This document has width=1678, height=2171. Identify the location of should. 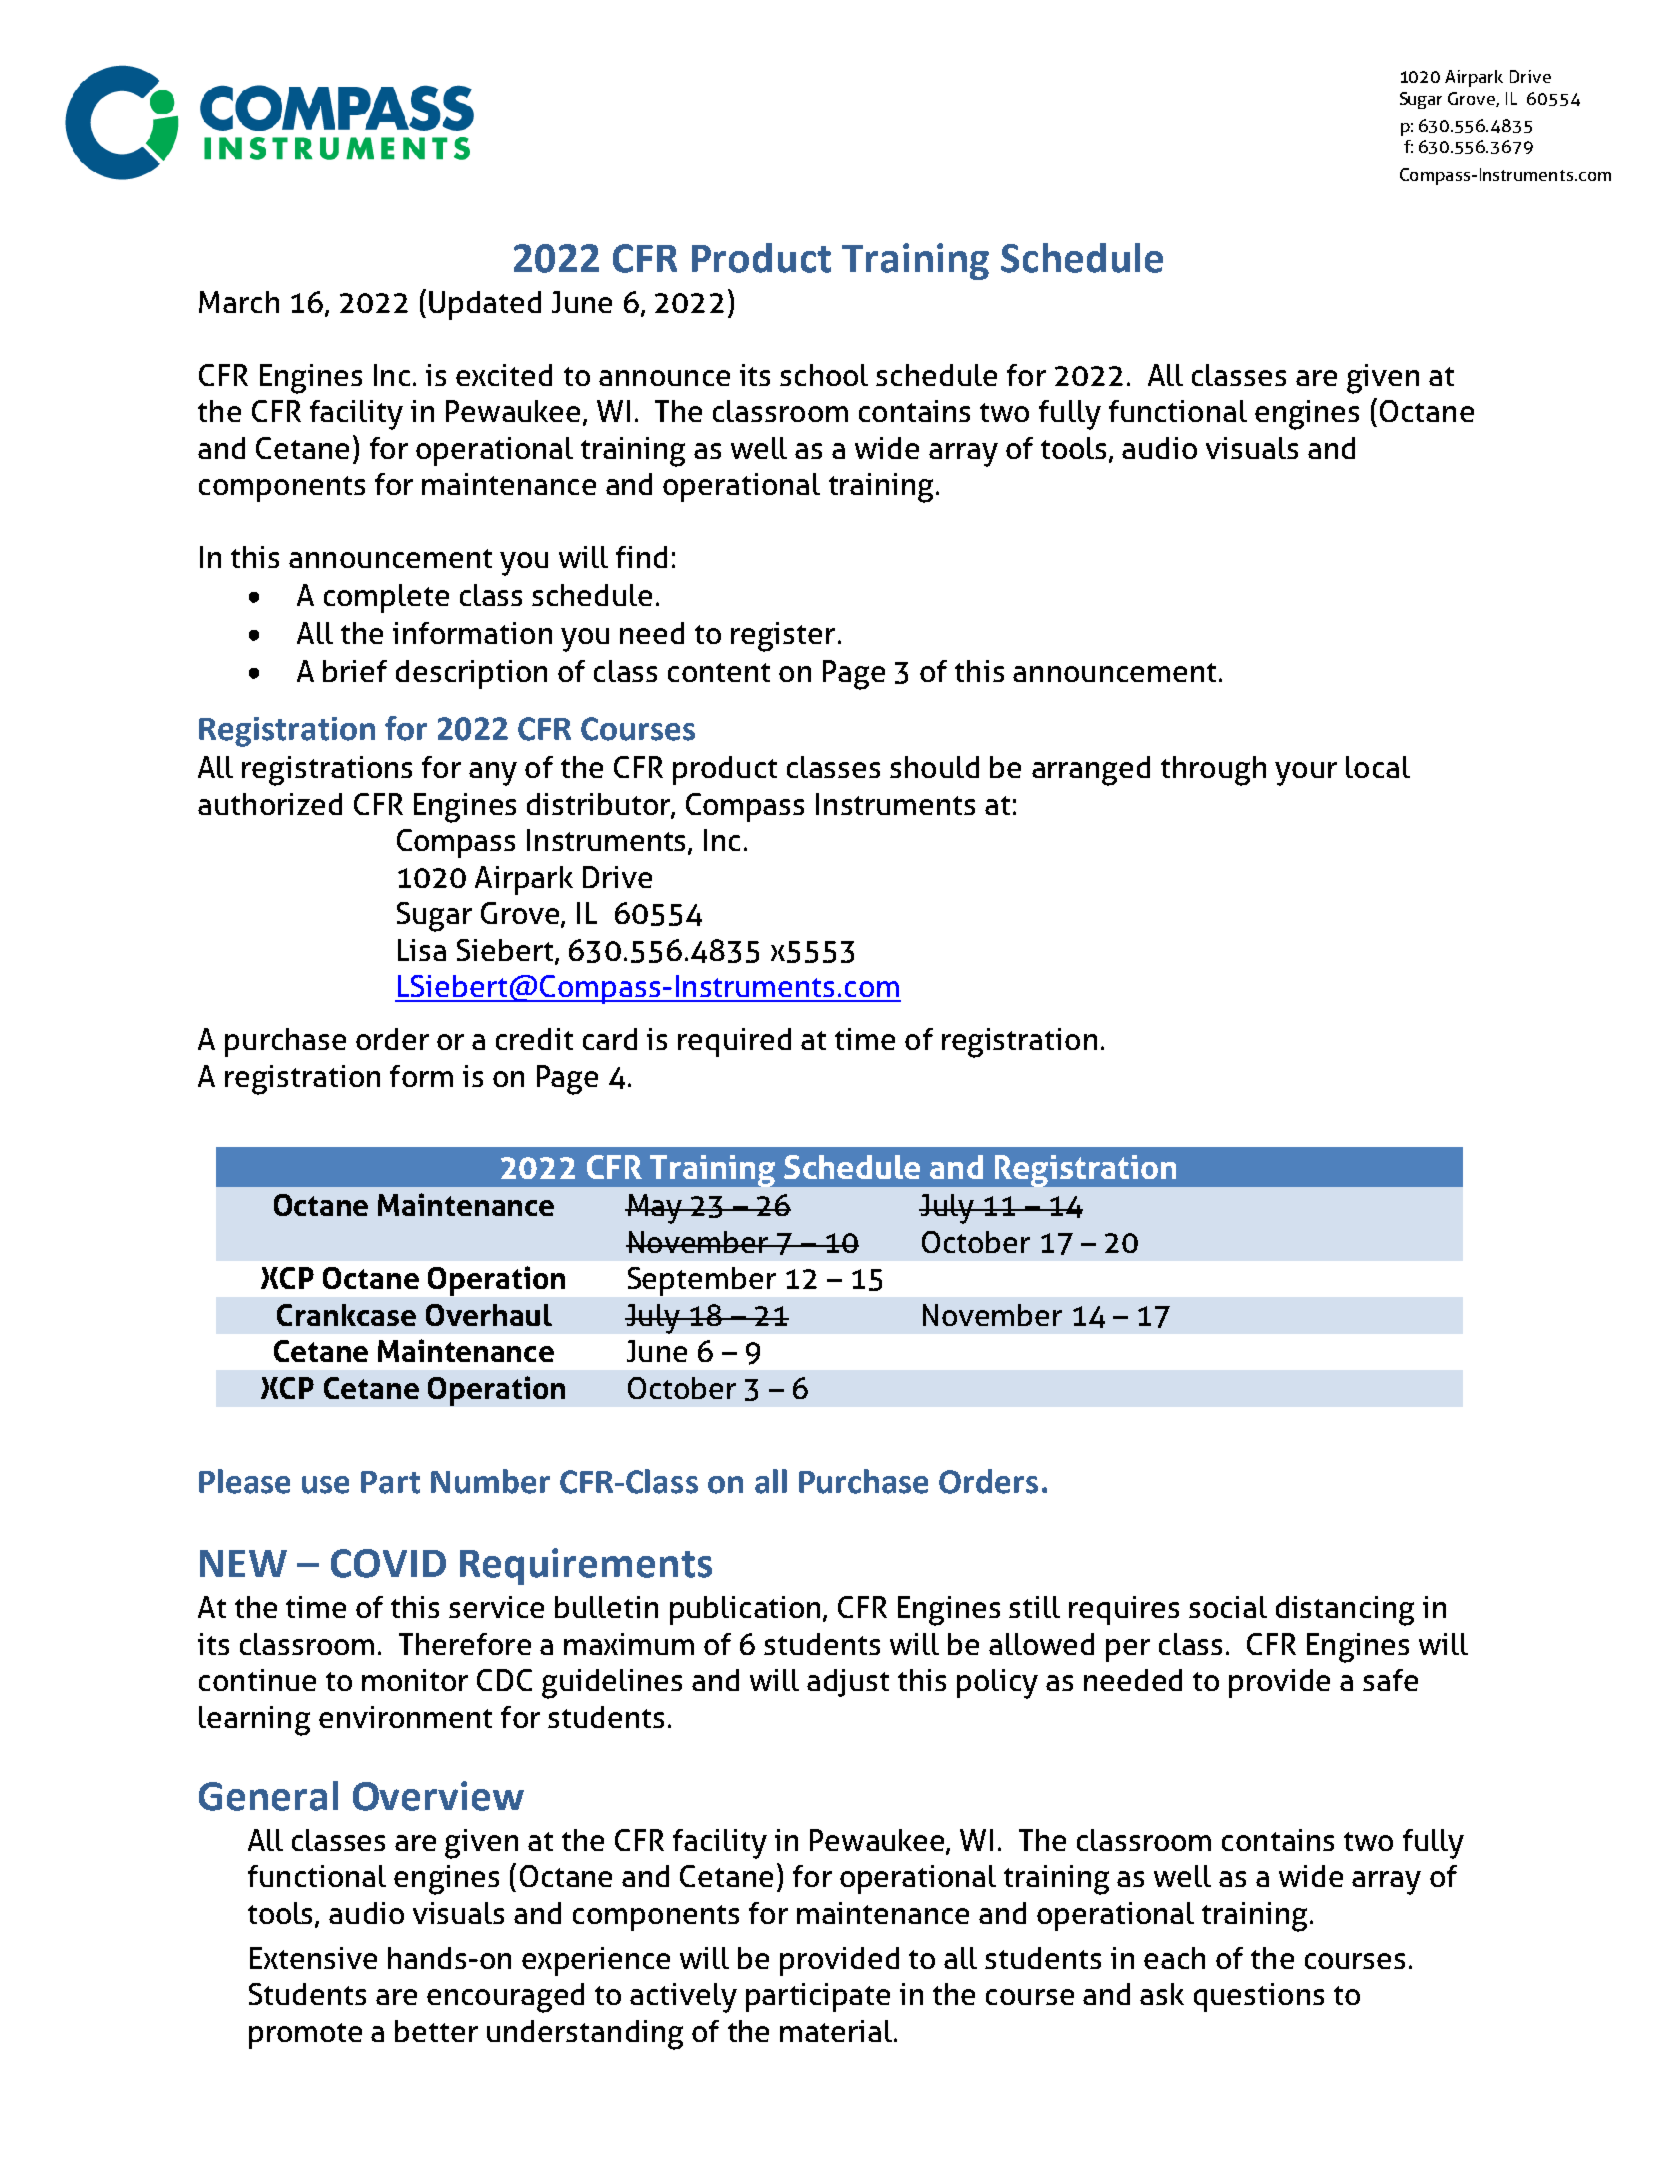
(934, 767).
